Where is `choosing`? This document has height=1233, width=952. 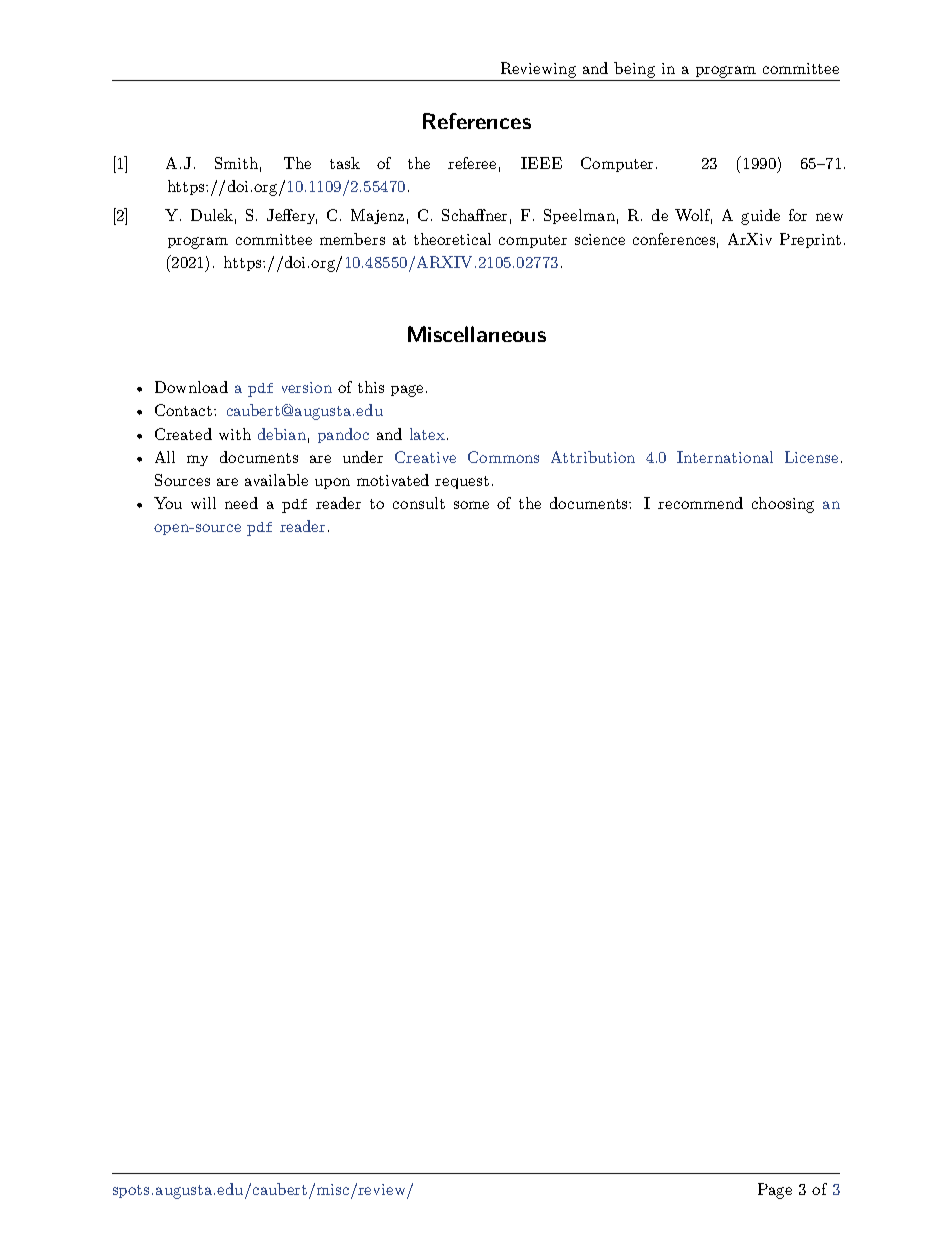 choosing is located at coordinates (783, 505).
